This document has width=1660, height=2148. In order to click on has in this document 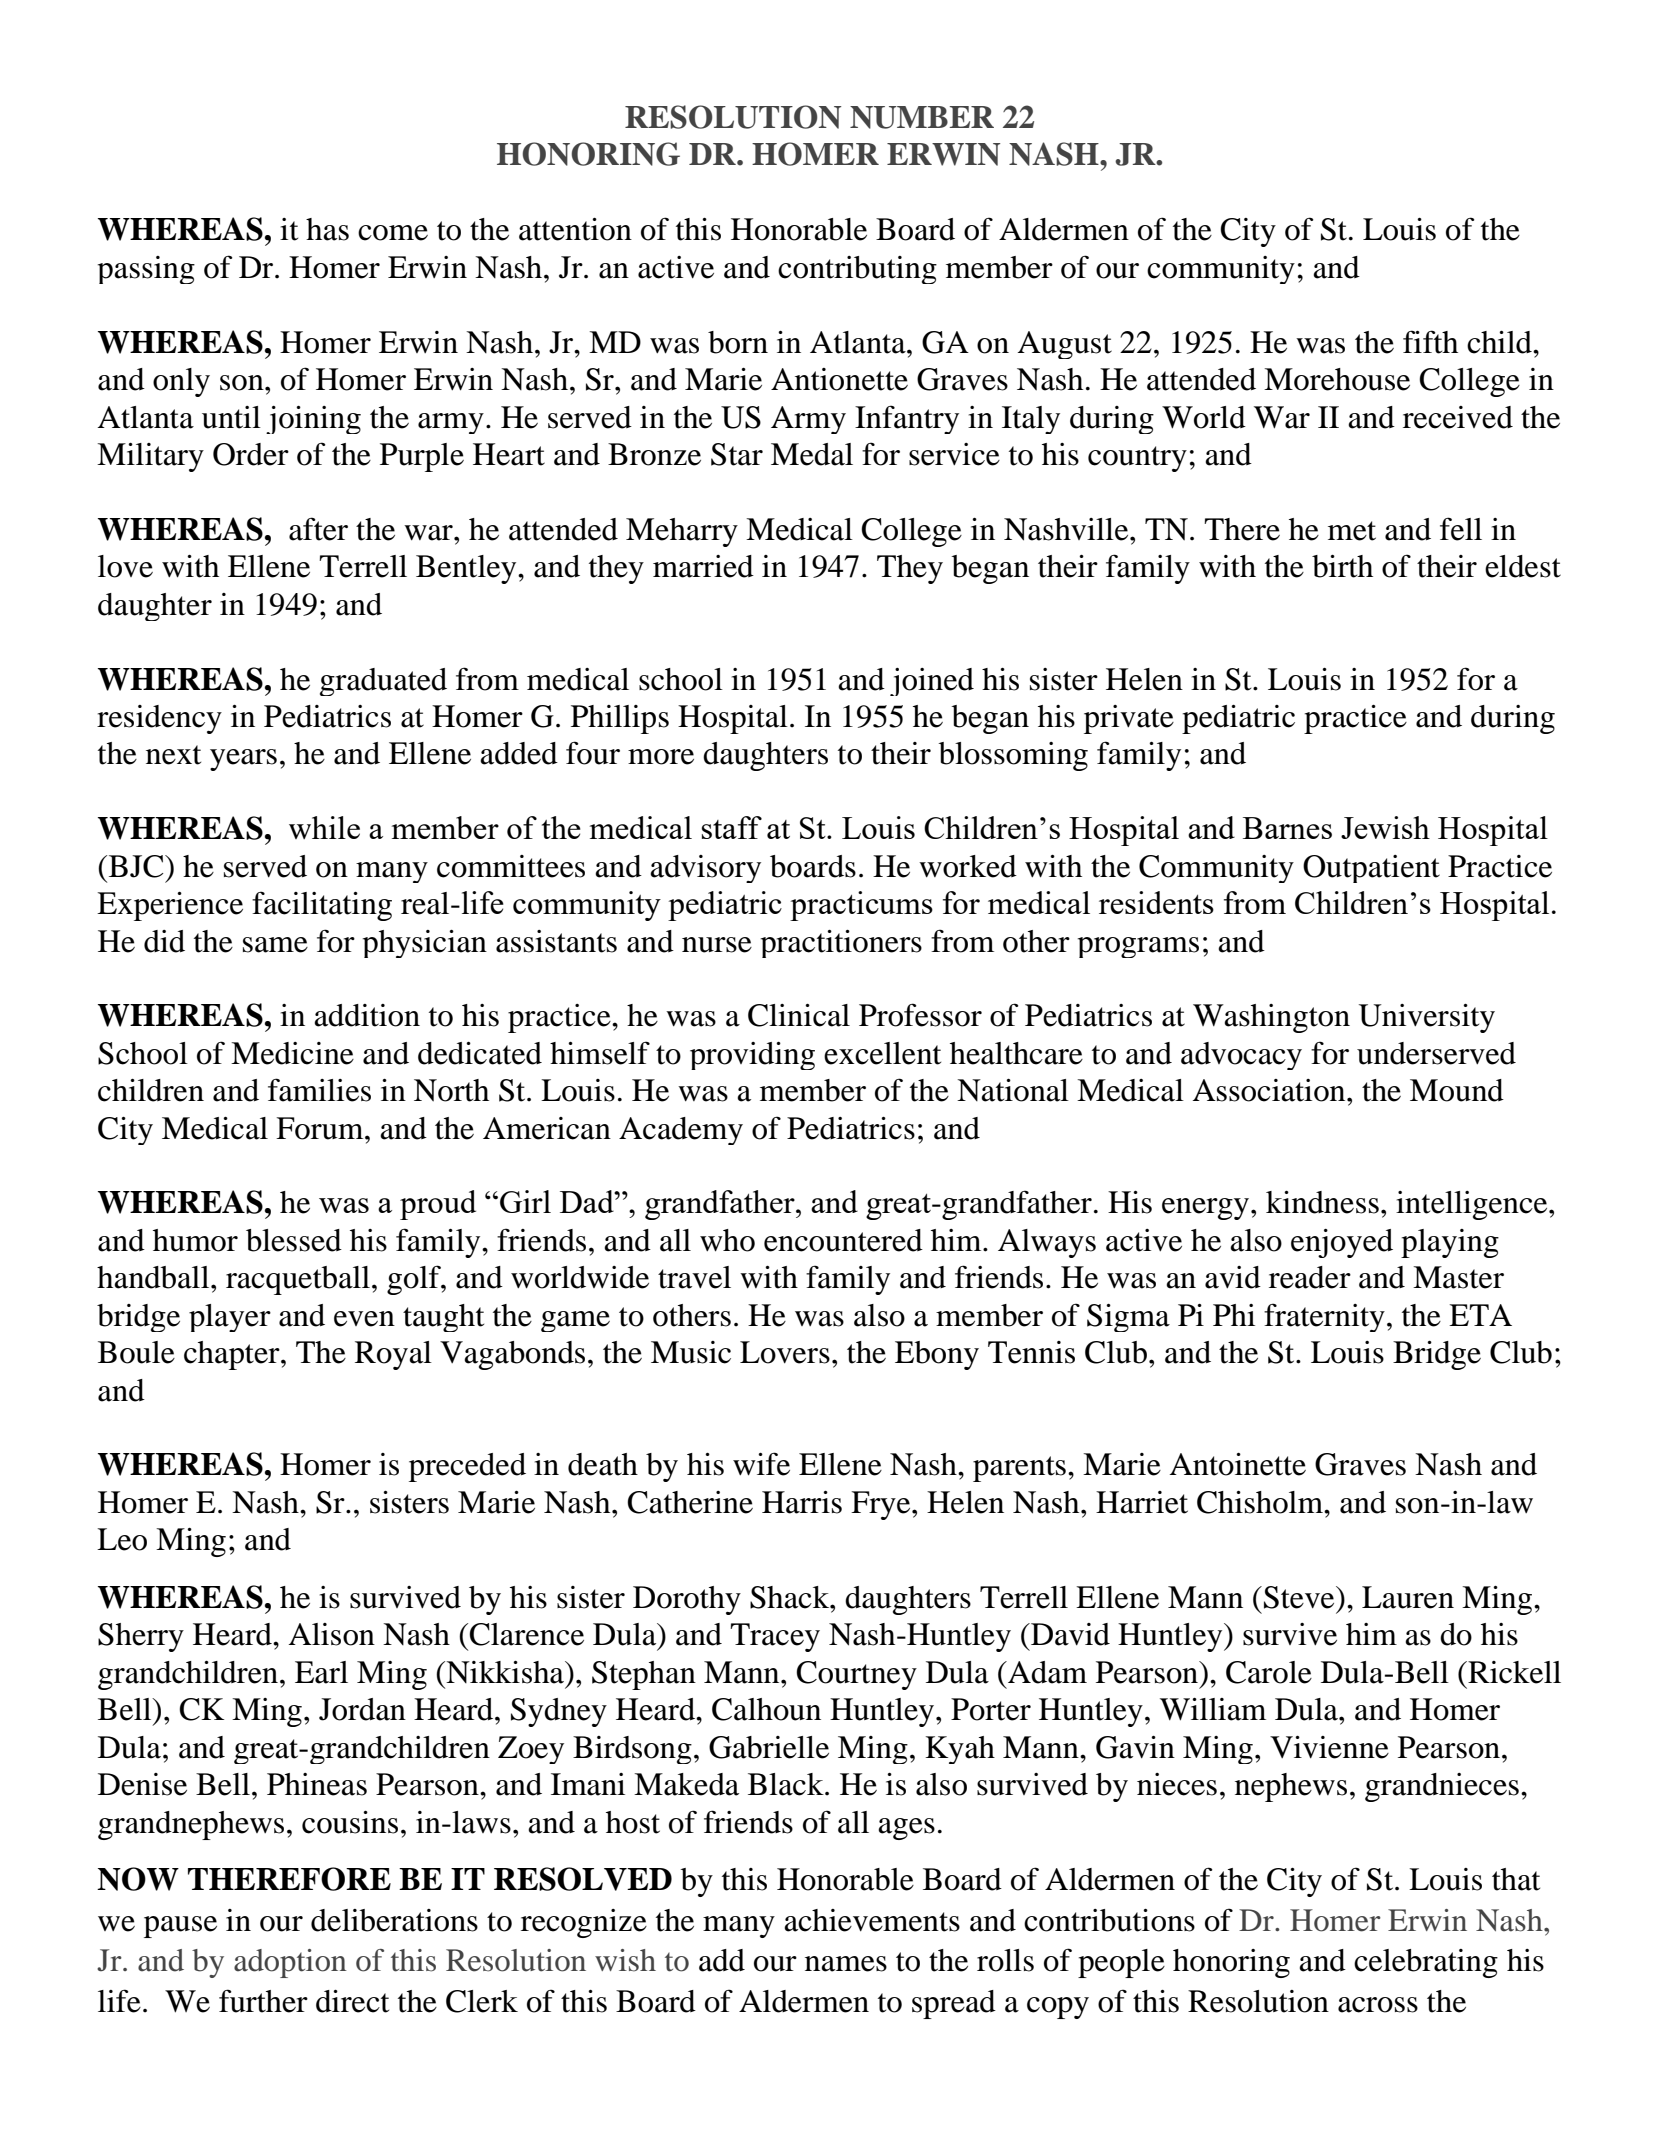, I will do `click(327, 229)`.
